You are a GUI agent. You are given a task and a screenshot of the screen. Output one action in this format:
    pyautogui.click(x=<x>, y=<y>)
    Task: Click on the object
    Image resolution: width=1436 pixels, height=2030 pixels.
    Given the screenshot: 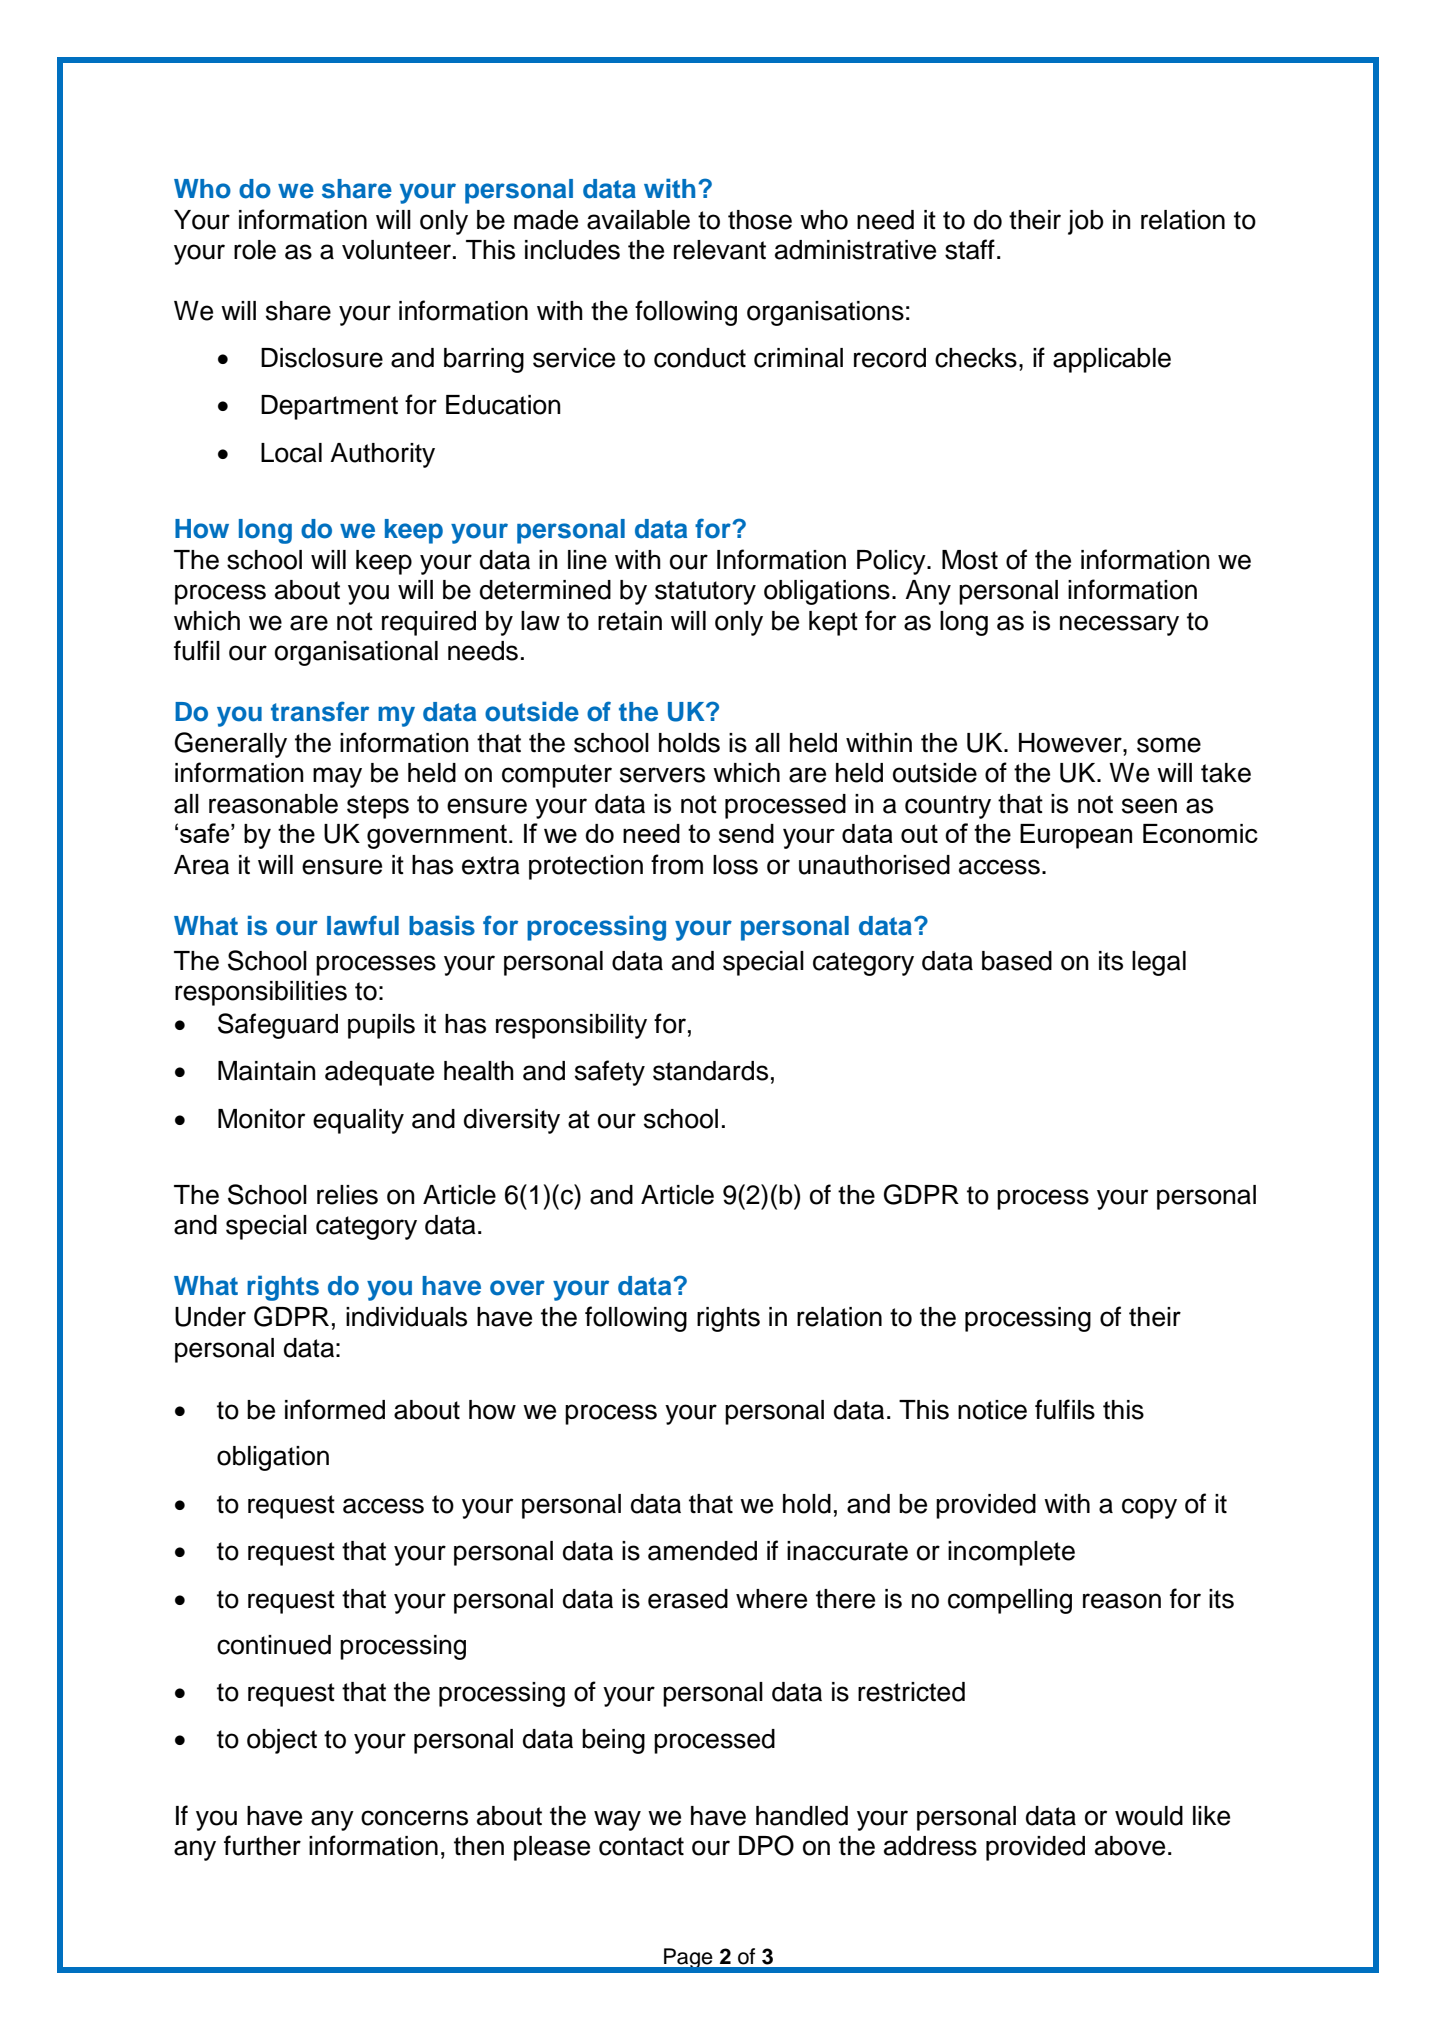 What is the action you would take?
    pyautogui.click(x=282, y=1741)
